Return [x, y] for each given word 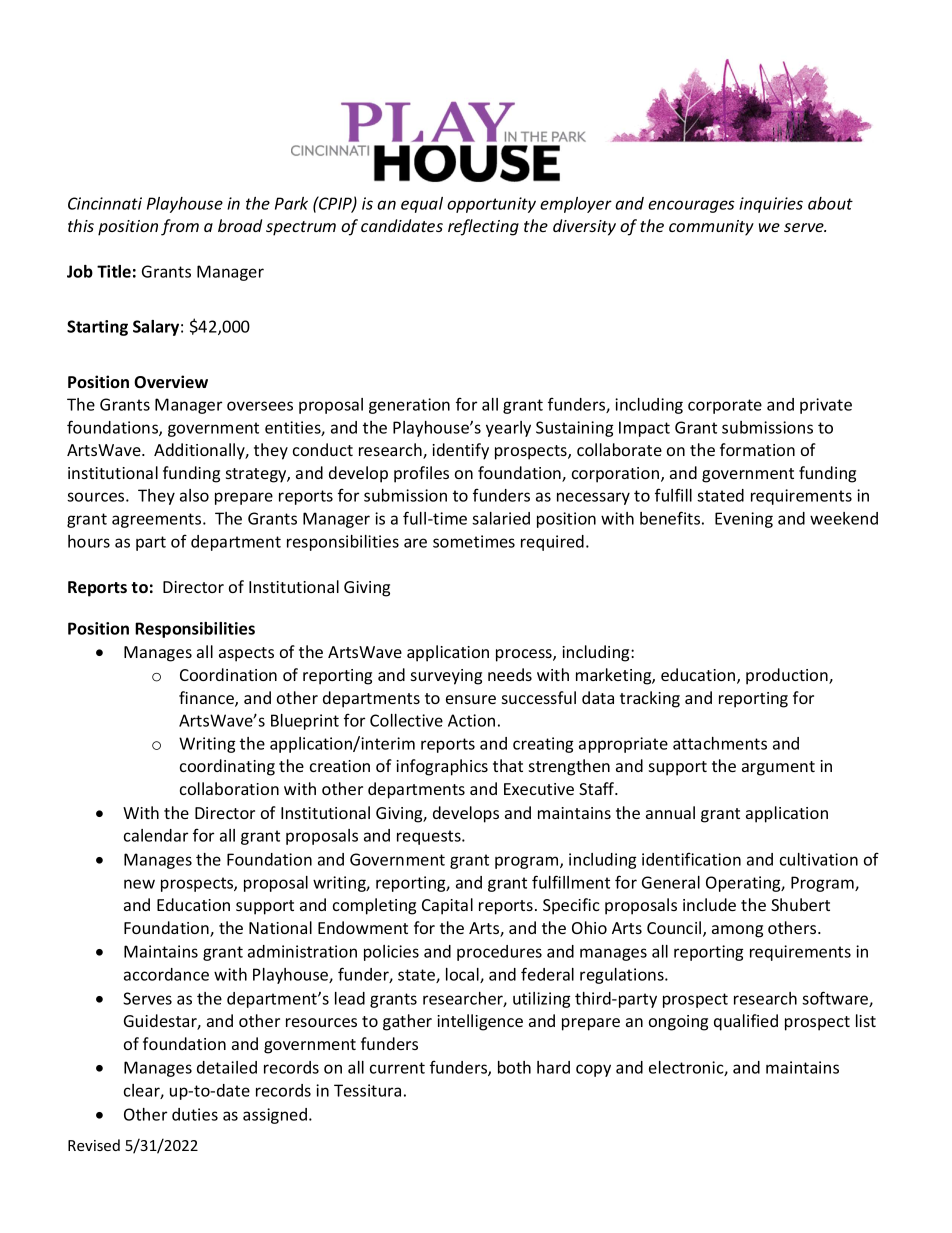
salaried [501, 518]
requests [430, 837]
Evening [744, 520]
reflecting [483, 227]
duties [195, 1114]
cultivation [819, 859]
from [180, 227]
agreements [158, 520]
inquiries [771, 205]
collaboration [229, 788]
